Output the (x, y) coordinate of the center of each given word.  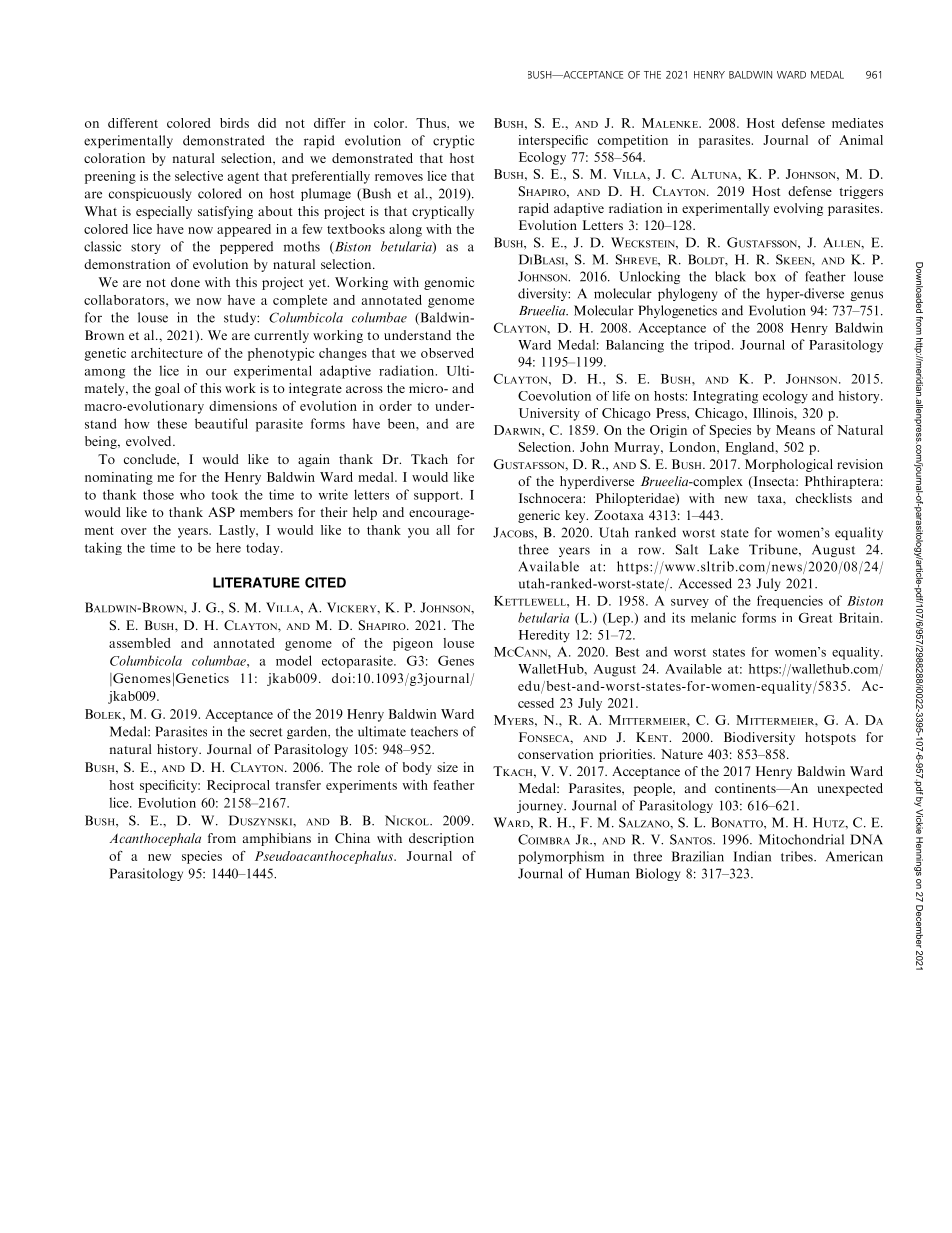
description (441, 839)
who (192, 494)
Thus (432, 123)
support (438, 496)
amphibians (277, 839)
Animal (861, 140)
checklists (824, 498)
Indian (752, 856)
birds (234, 123)
